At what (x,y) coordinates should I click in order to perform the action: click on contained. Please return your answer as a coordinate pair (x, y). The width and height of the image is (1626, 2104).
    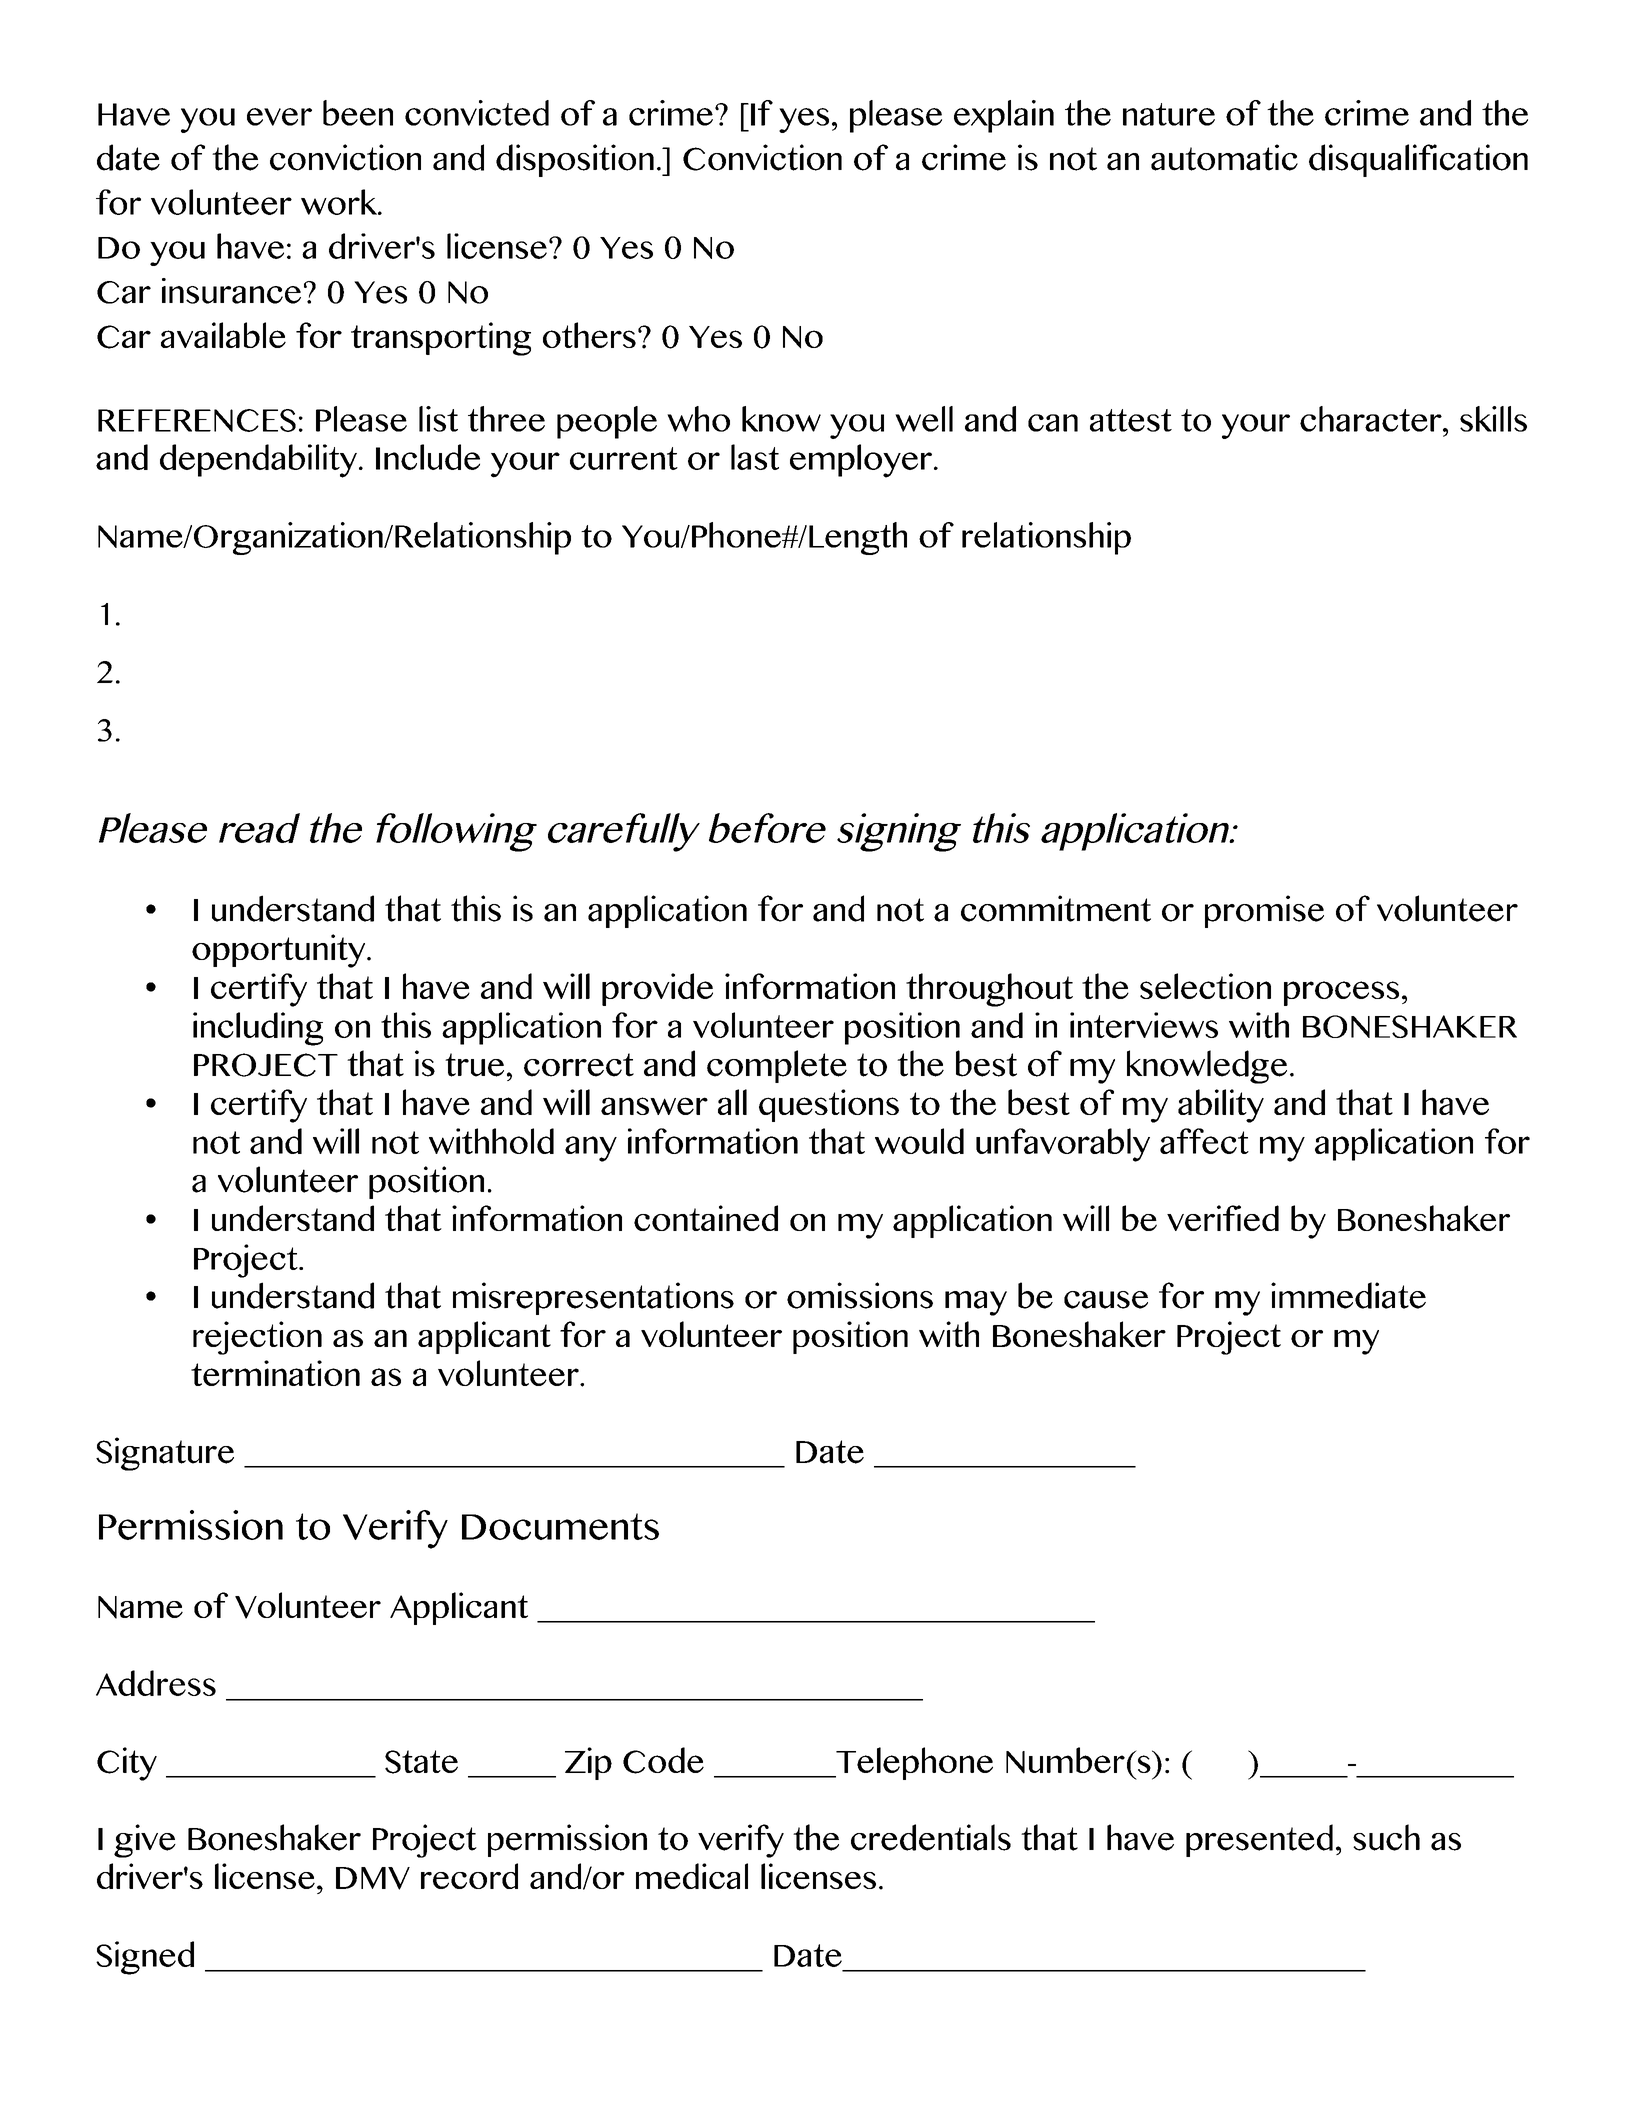
    Looking at the image, I should click on (706, 1218).
